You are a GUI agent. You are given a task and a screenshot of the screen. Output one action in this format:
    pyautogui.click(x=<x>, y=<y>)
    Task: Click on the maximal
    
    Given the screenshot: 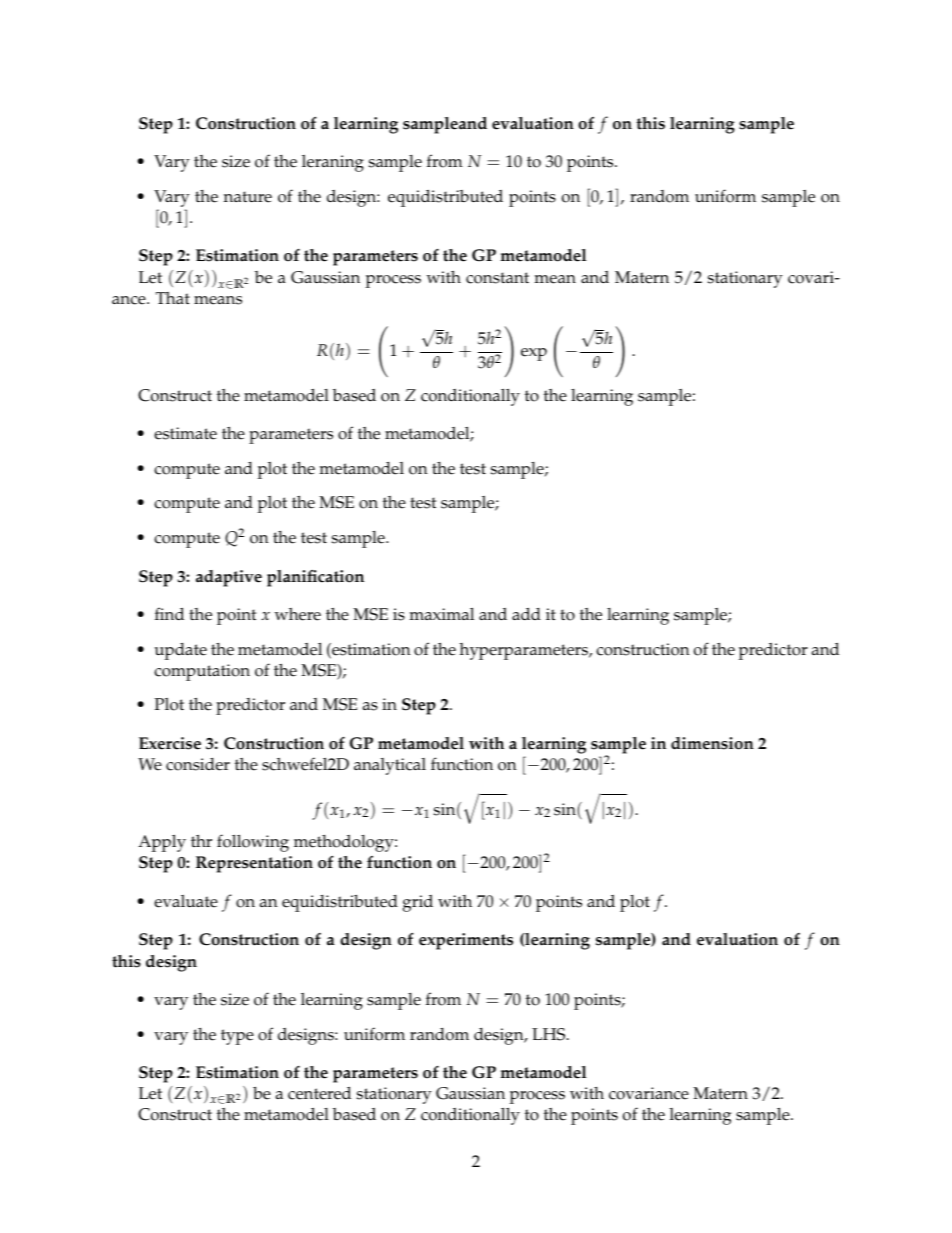 What is the action you would take?
    pyautogui.click(x=441, y=613)
